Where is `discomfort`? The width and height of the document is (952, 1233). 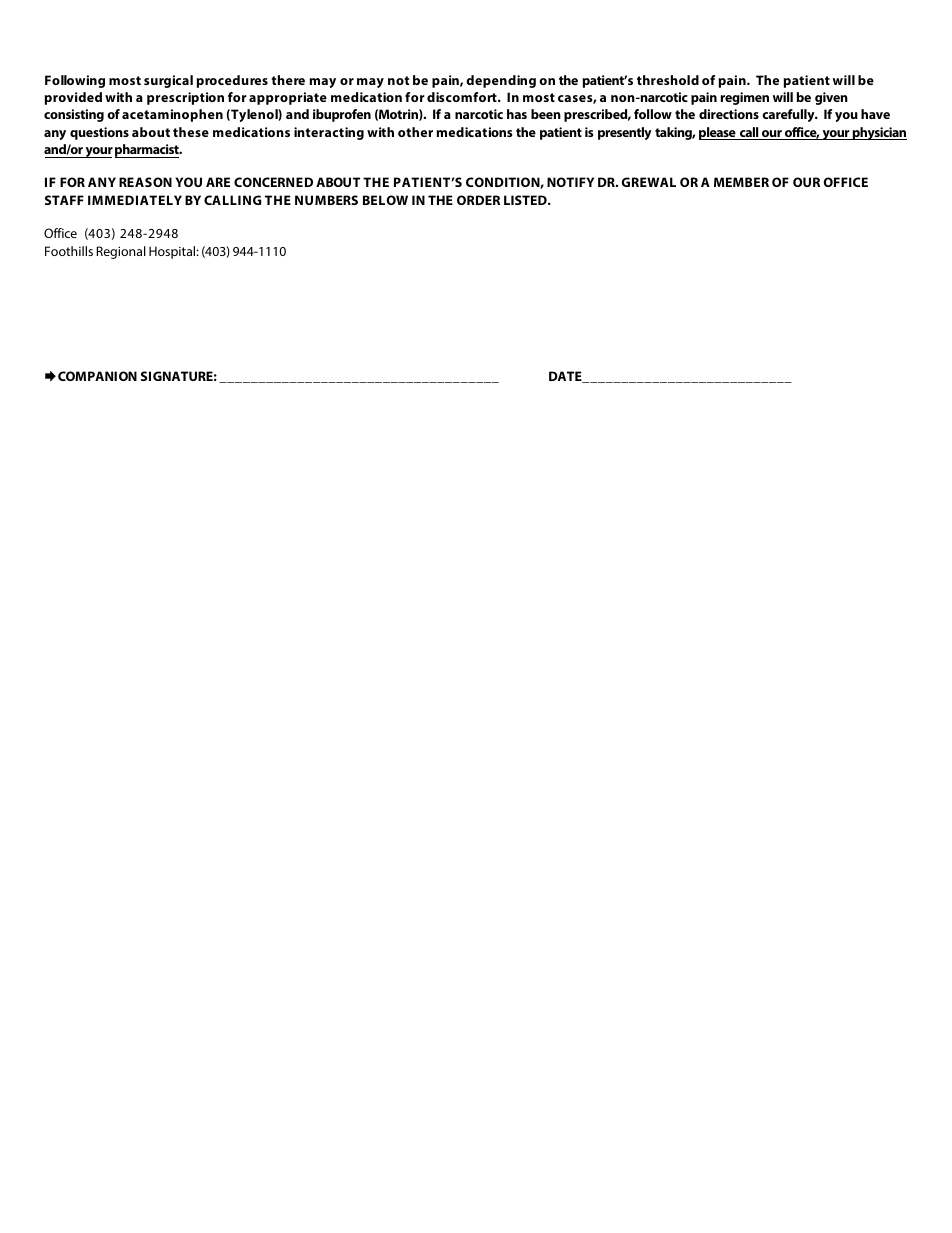
discomfort is located at coordinates (463, 97).
